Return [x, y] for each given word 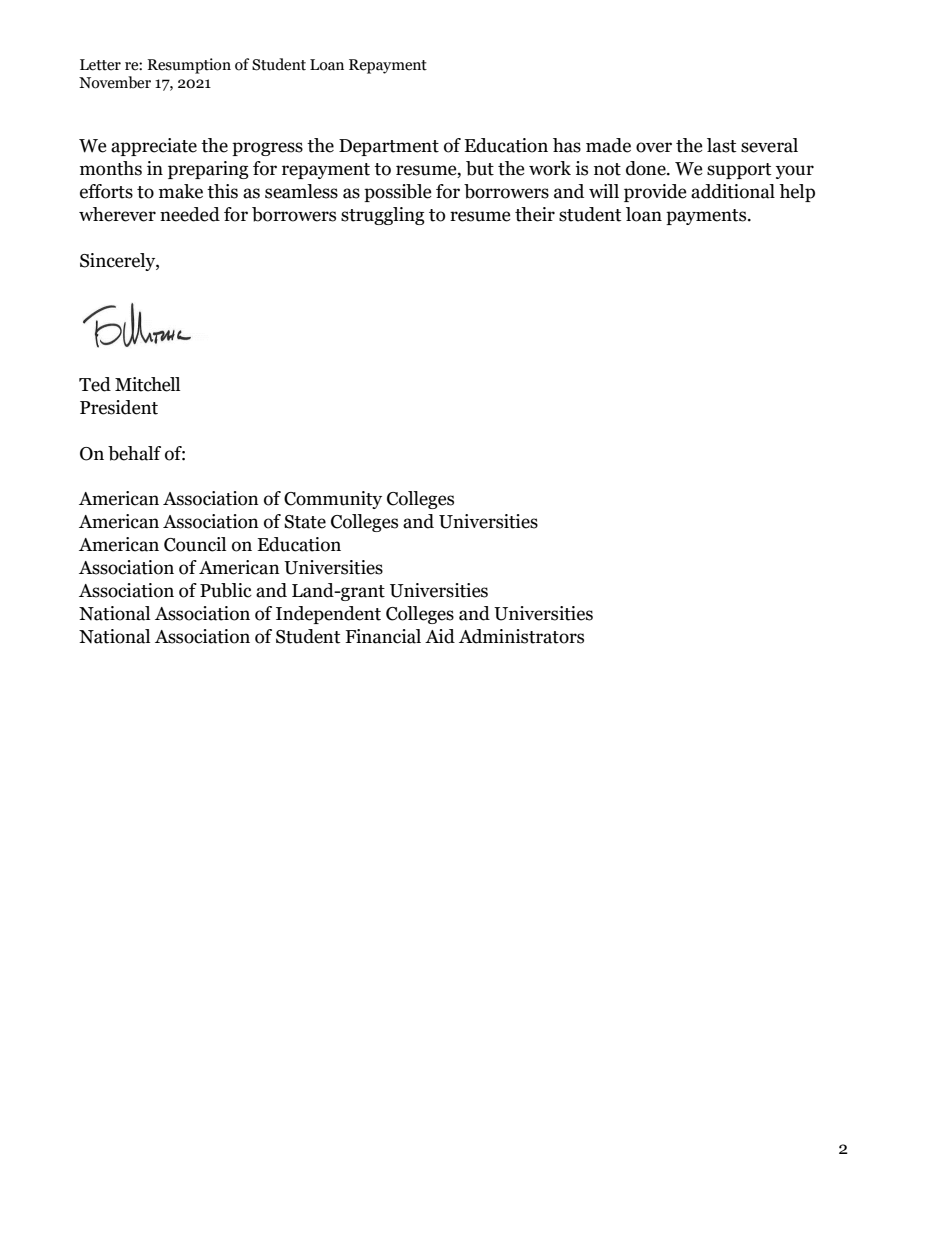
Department [389, 147]
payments [707, 217]
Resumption [189, 66]
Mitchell [147, 384]
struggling [383, 216]
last [721, 145]
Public [226, 590]
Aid [440, 636]
